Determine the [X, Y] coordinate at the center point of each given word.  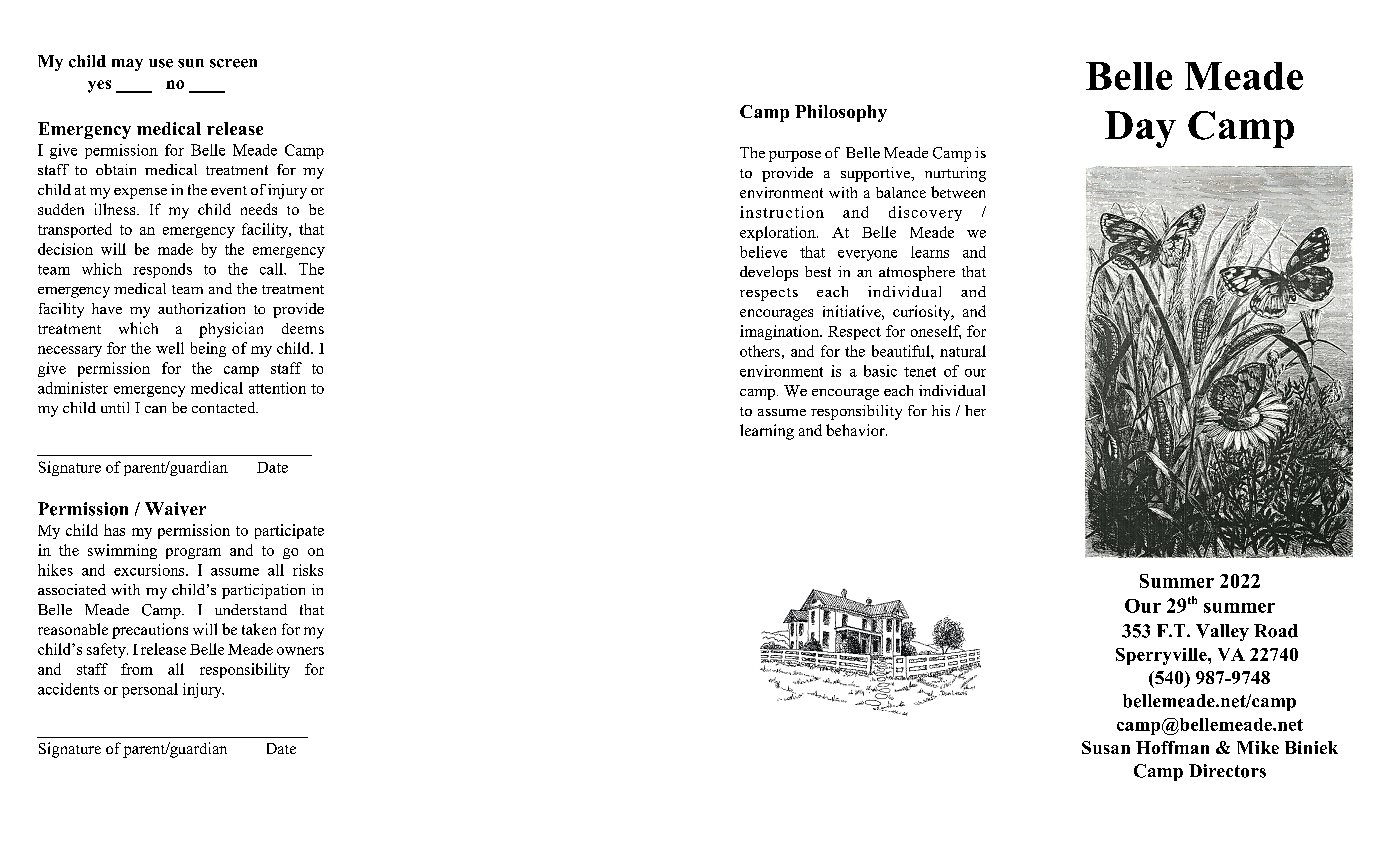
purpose [795, 156]
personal [150, 690]
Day [1140, 129]
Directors [1227, 771]
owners [300, 651]
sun [191, 63]
